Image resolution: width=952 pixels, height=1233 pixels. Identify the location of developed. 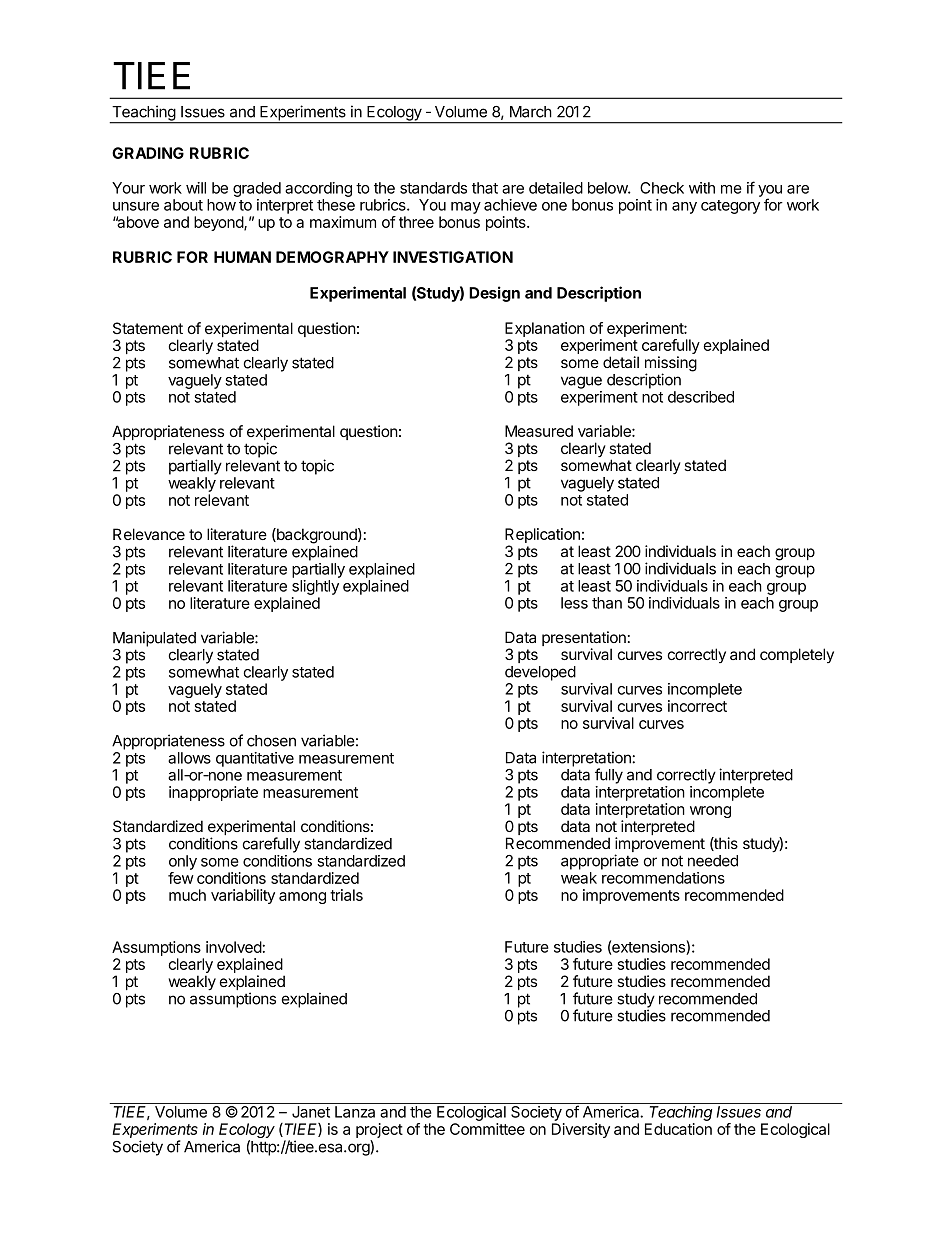
(540, 673).
